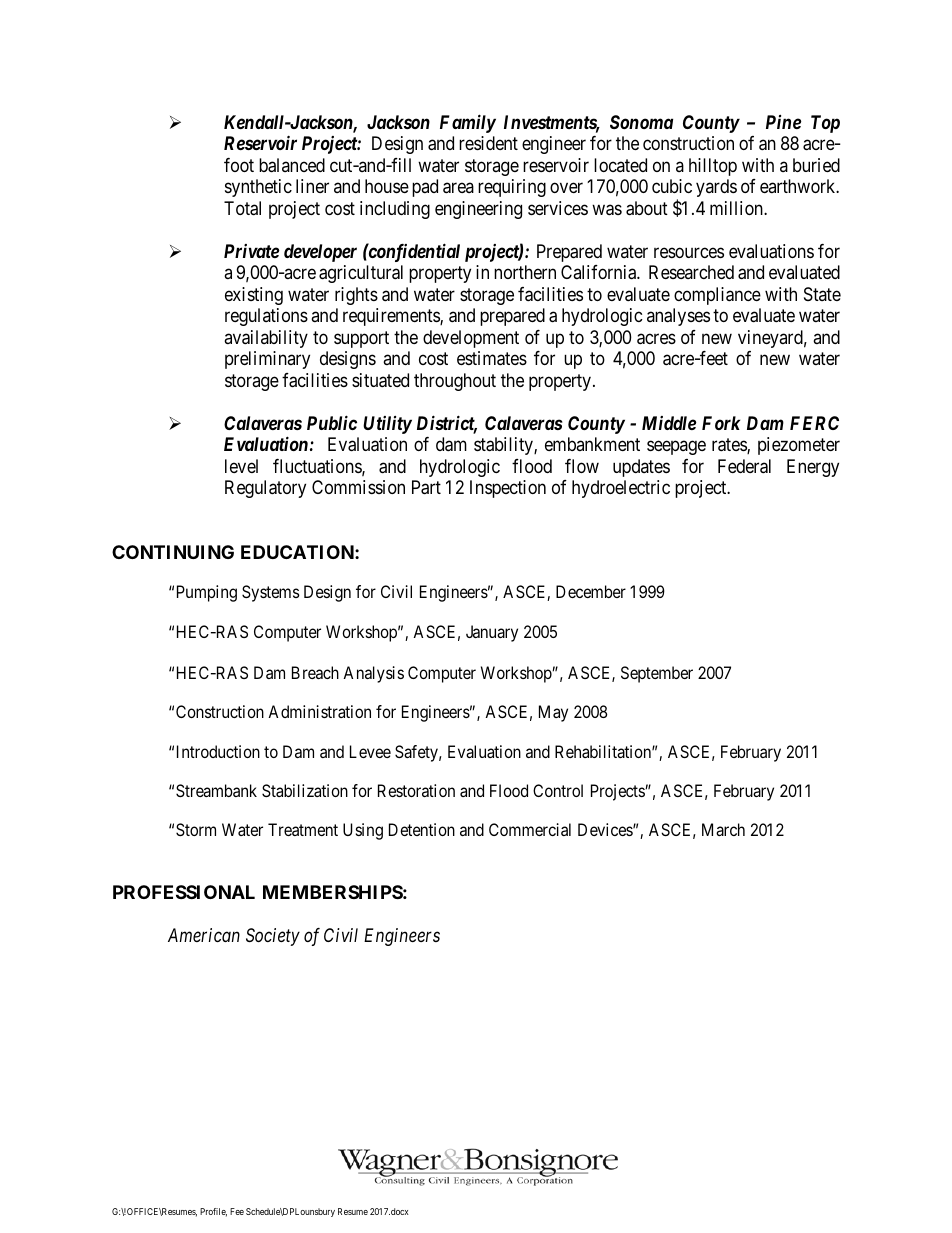 Image resolution: width=952 pixels, height=1233 pixels. Describe the element at coordinates (713, 167) in the screenshot. I see `hilltop` at that location.
